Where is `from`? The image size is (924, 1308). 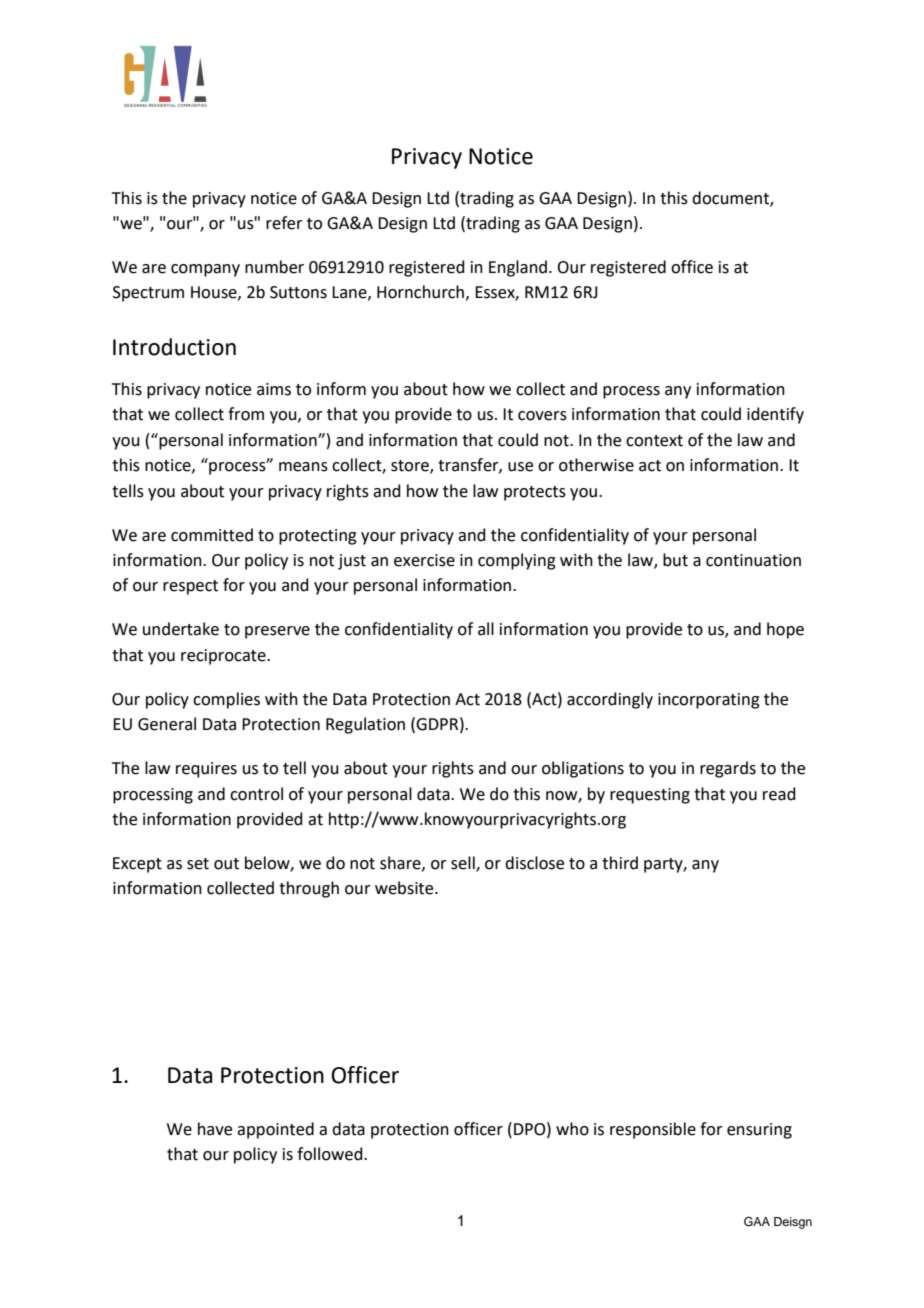
from is located at coordinates (246, 414).
